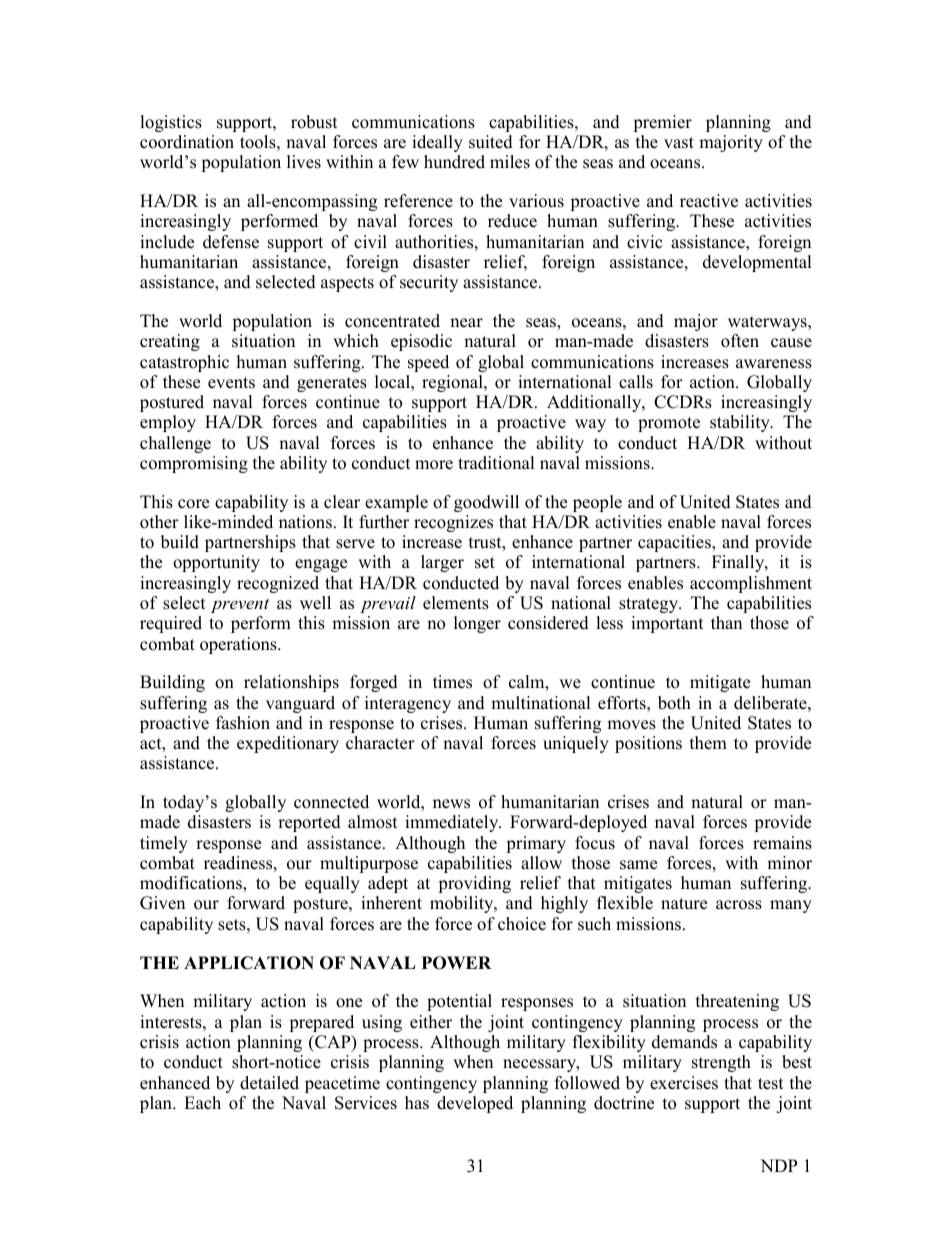 The image size is (952, 1233). What do you see at coordinates (475, 1104) in the screenshot?
I see `developed` at bounding box center [475, 1104].
